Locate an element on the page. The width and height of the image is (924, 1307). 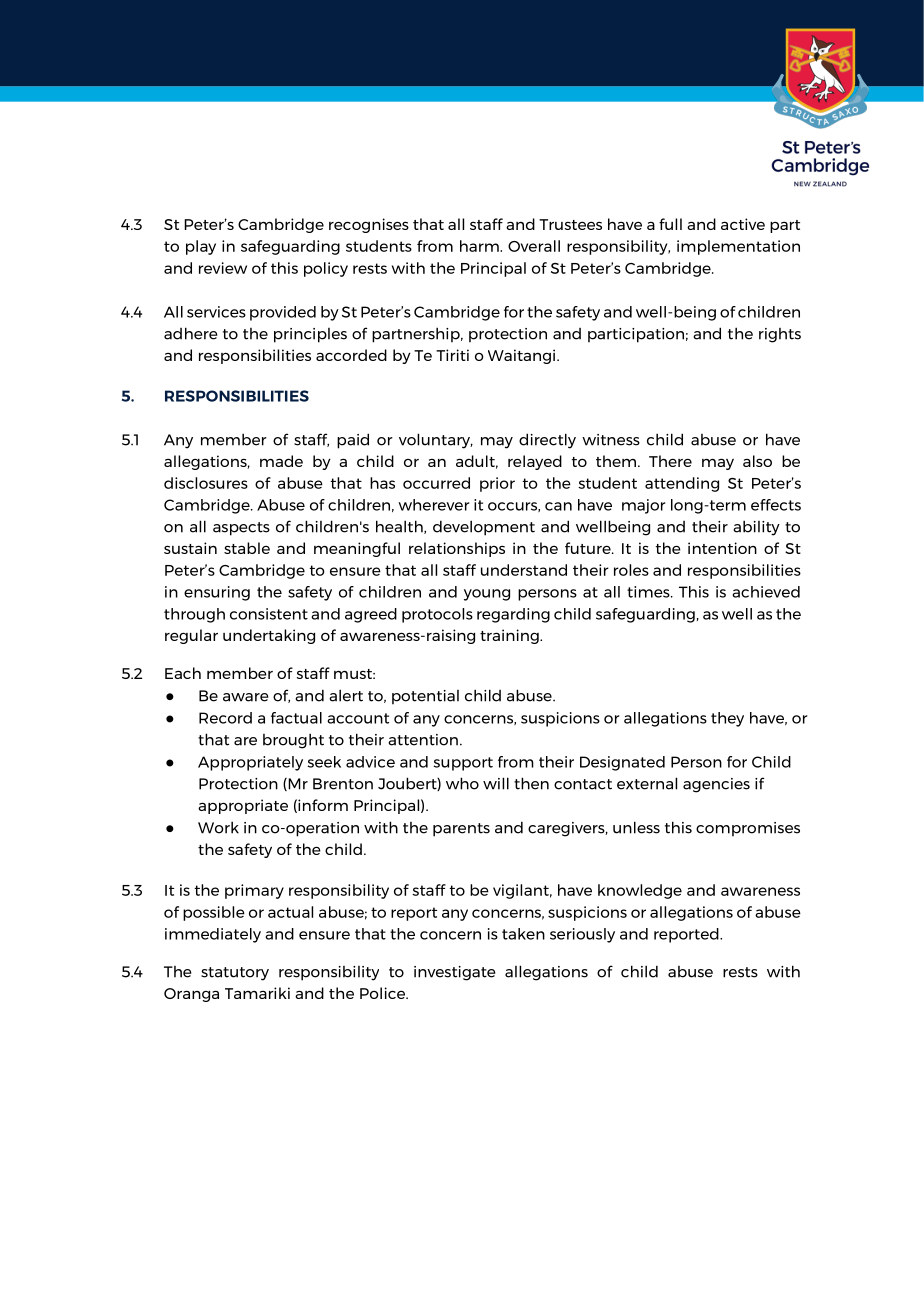
statutory is located at coordinates (235, 974).
